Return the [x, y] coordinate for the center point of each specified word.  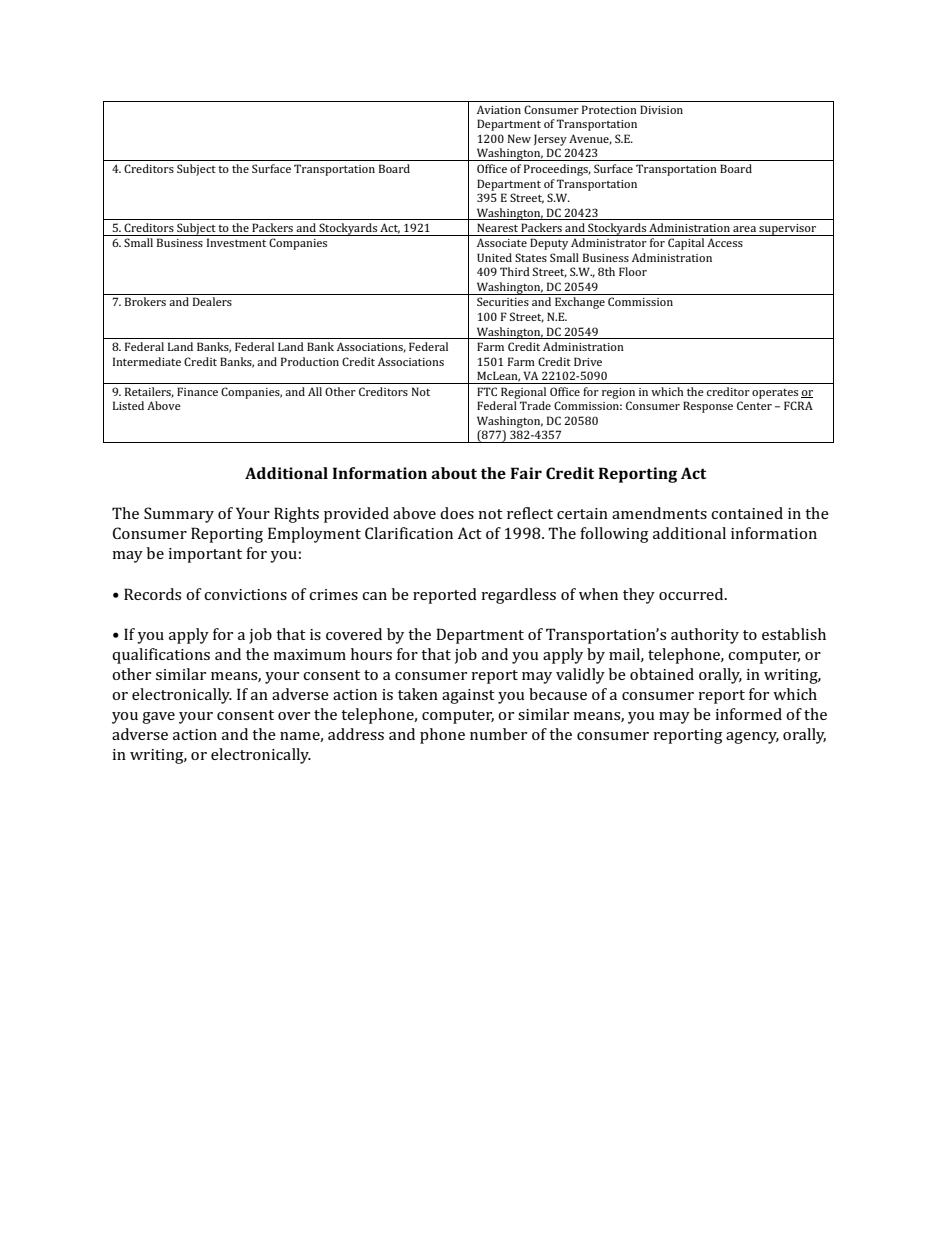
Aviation [499, 109]
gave [158, 718]
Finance [197, 391]
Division [661, 109]
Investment [236, 242]
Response [708, 407]
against [468, 696]
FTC [487, 391]
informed [748, 714]
